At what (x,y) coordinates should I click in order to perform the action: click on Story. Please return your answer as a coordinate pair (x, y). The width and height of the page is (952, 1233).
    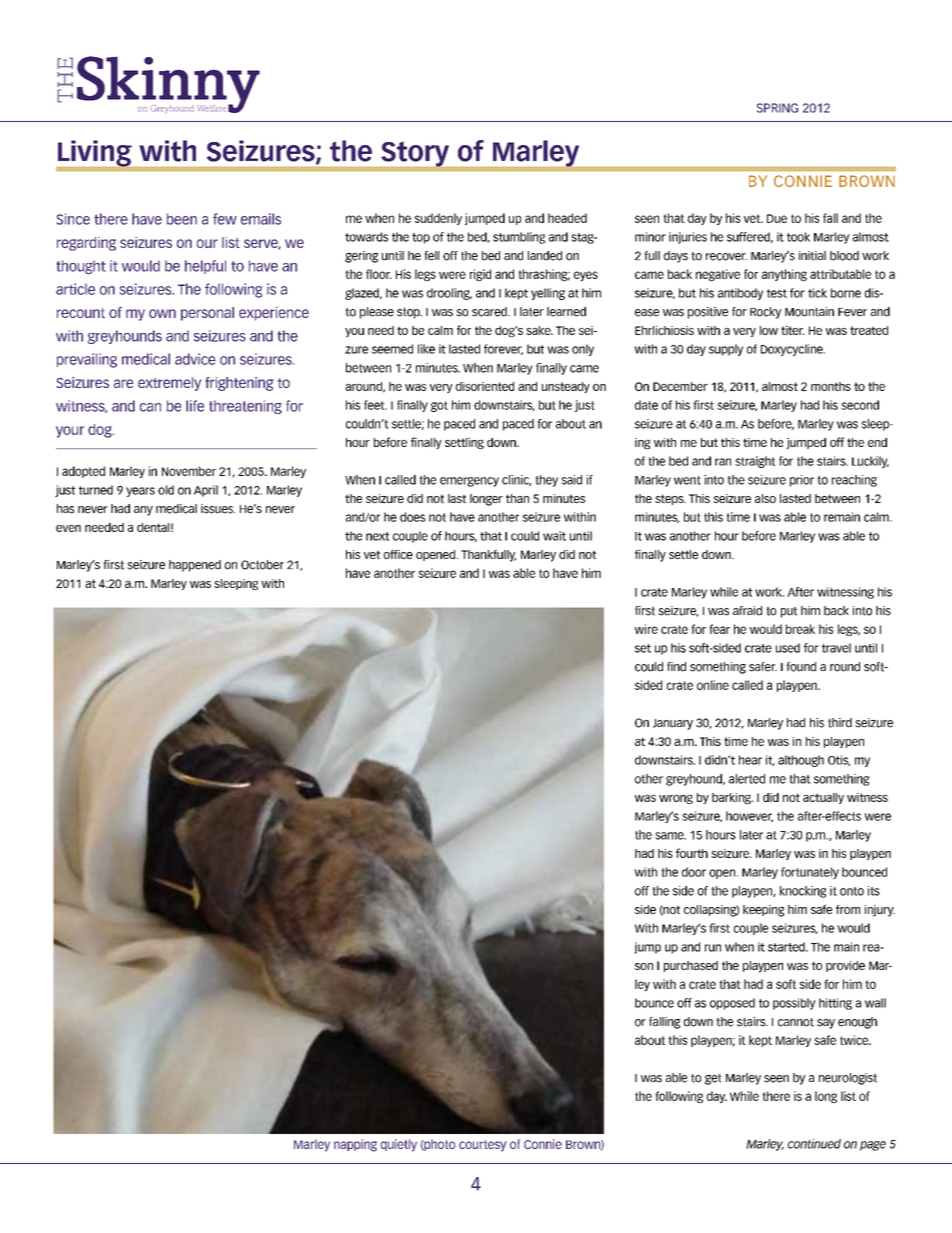
    Looking at the image, I should click on (415, 154).
